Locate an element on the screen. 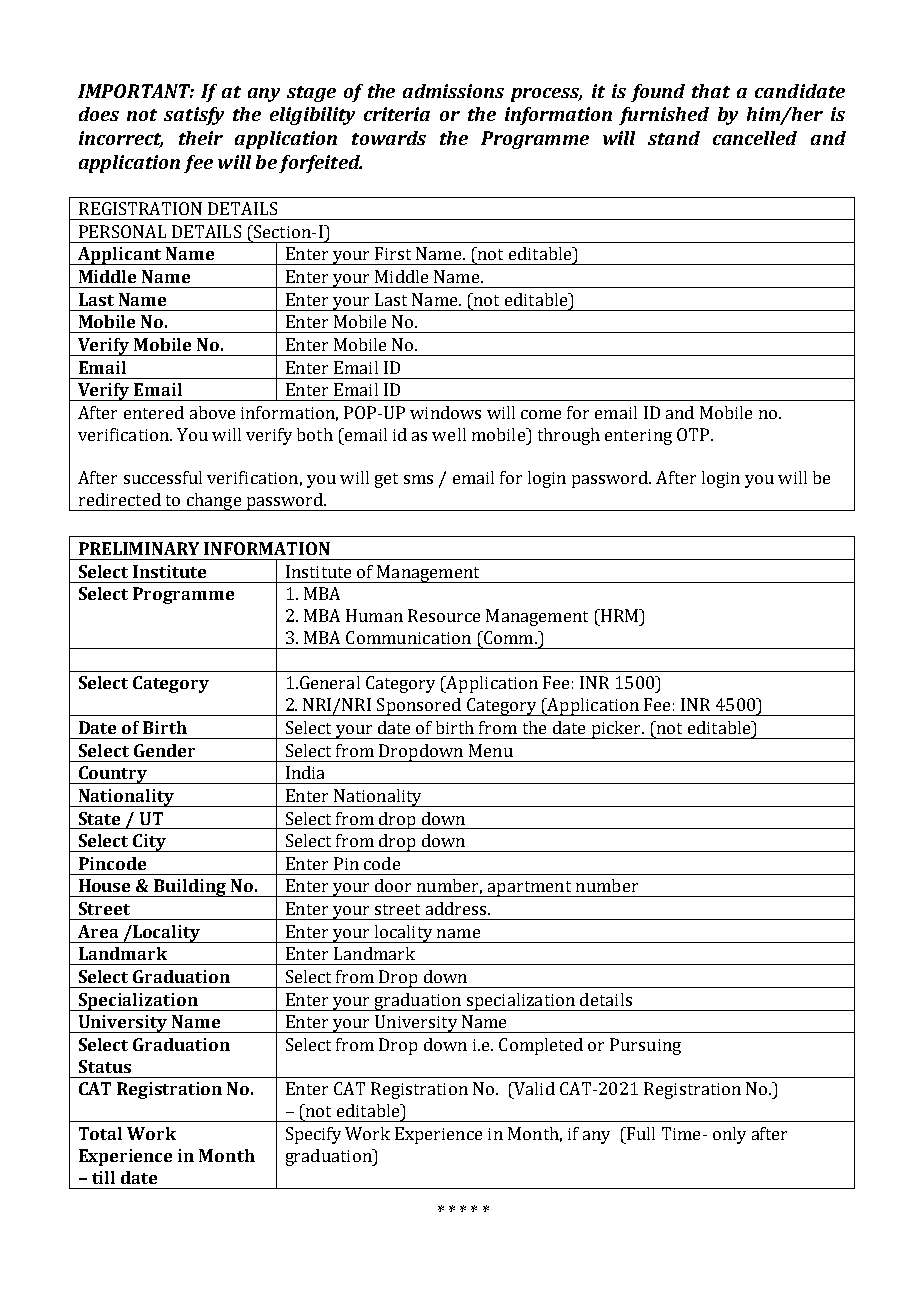  door is located at coordinates (393, 885).
